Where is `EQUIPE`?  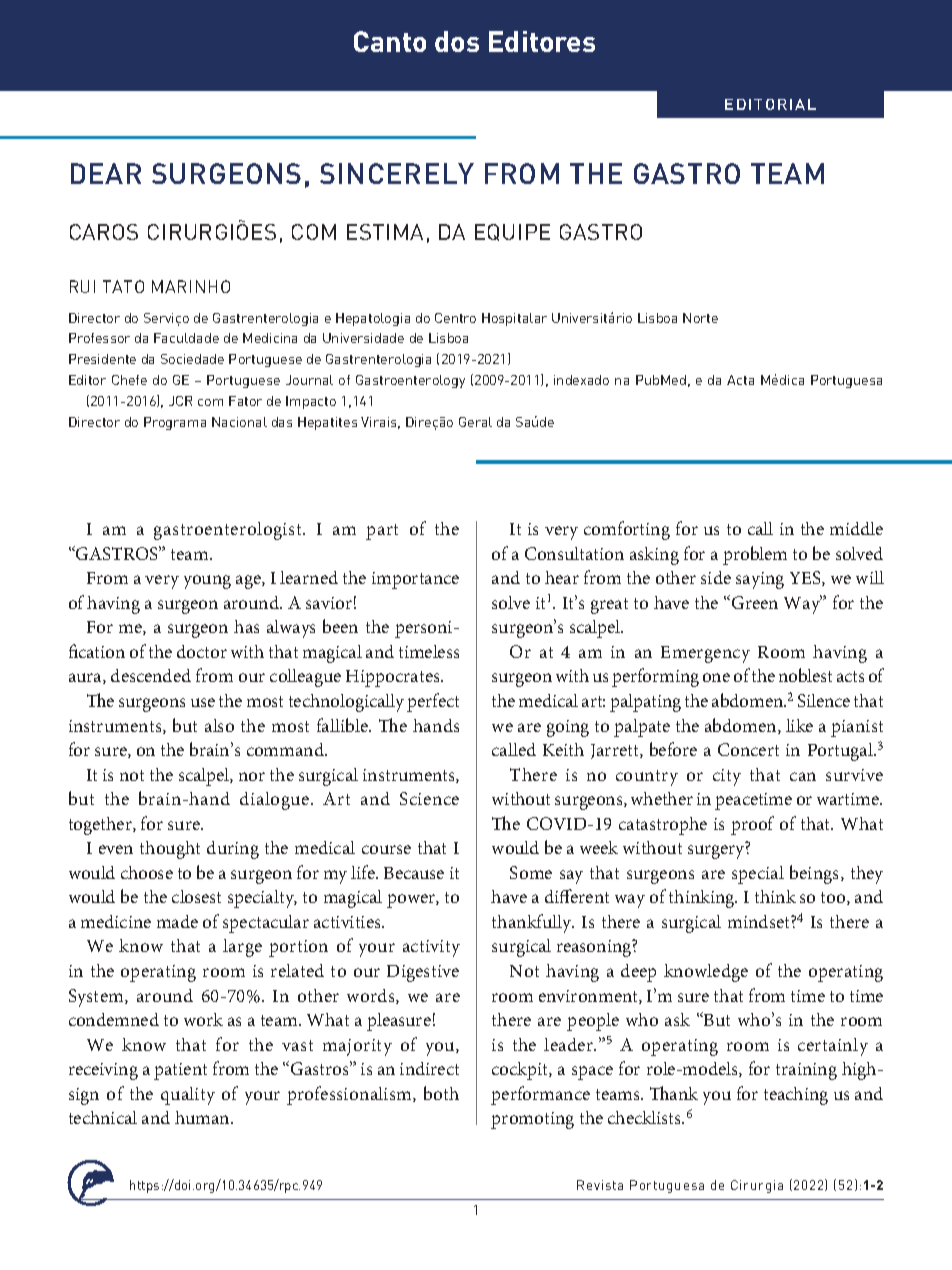
EQUIPE is located at coordinates (512, 232).
